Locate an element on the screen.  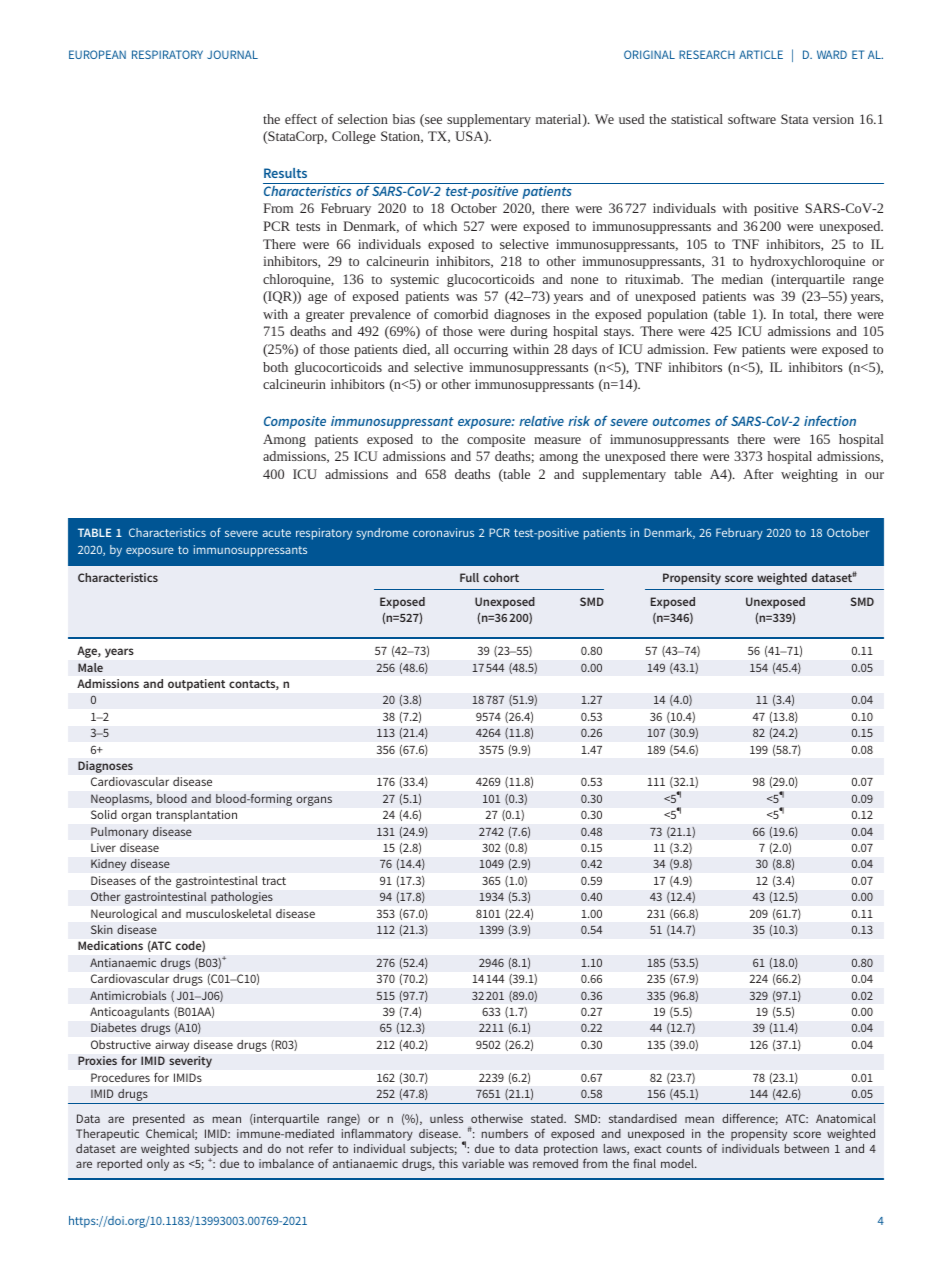
cohort is located at coordinates (501, 577).
